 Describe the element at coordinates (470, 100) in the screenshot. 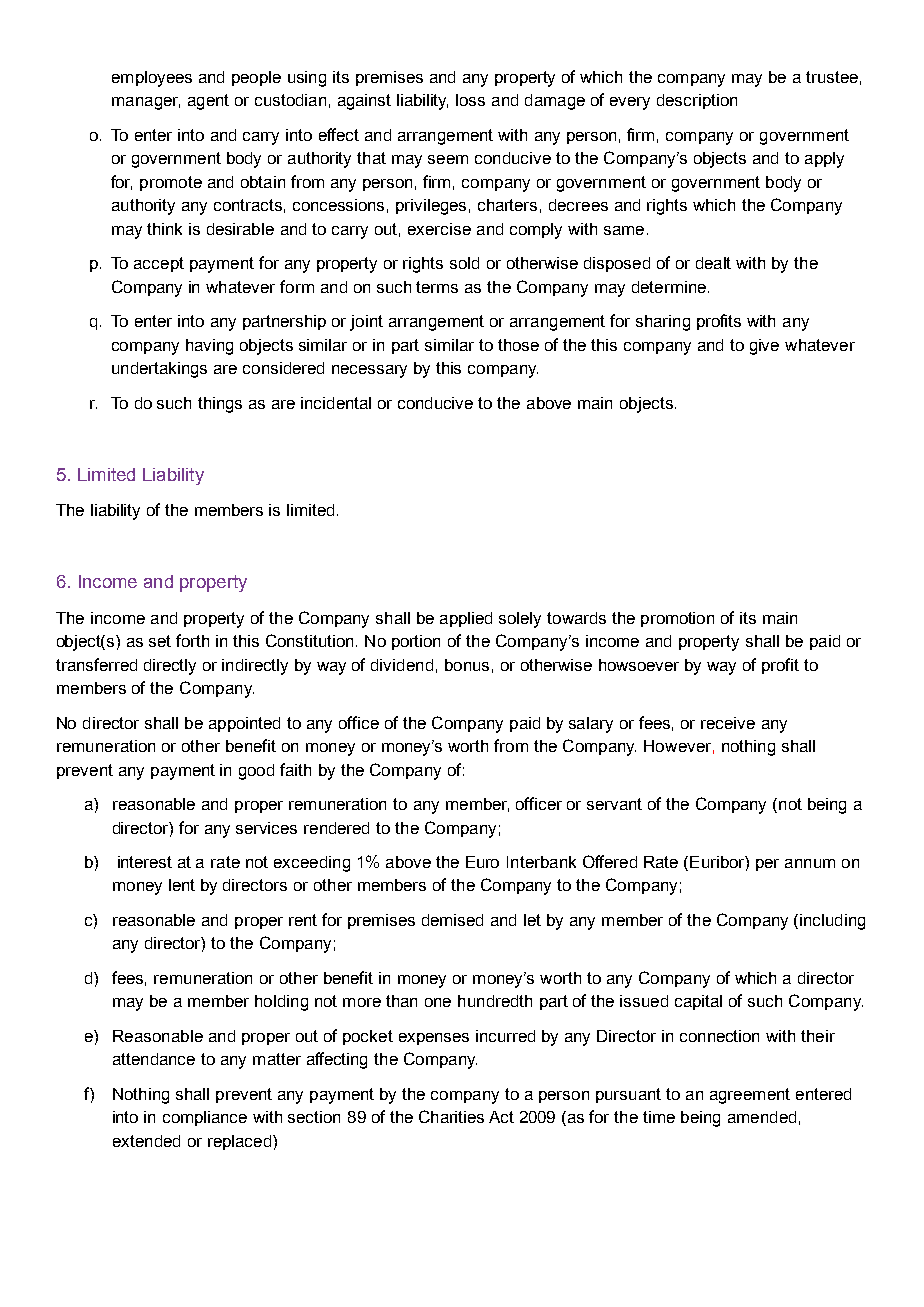

I see `loss` at that location.
